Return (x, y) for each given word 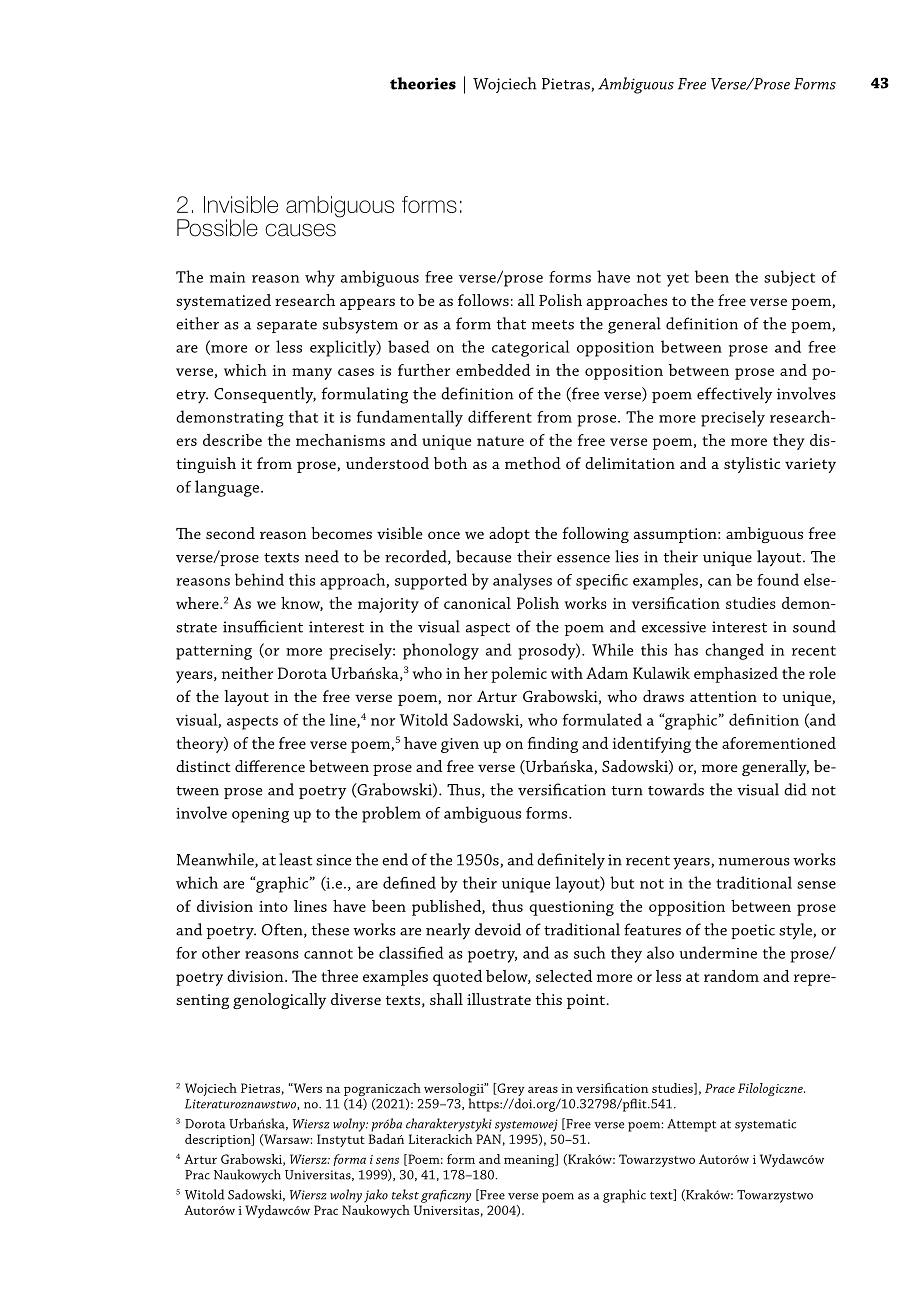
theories (423, 83)
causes (300, 230)
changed (734, 651)
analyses (522, 581)
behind (259, 579)
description (219, 1140)
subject (789, 278)
